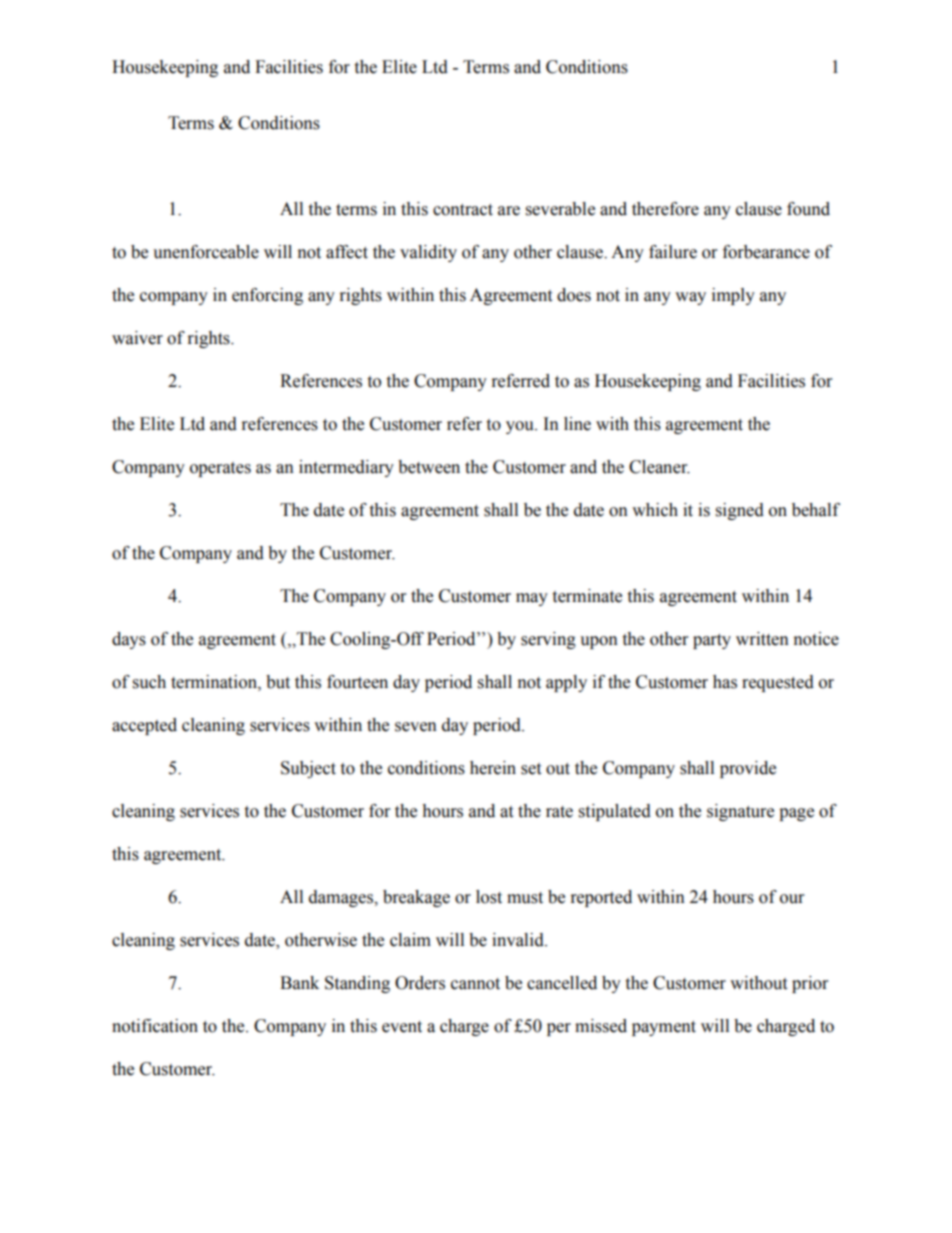 The image size is (952, 1233). Describe the element at coordinates (740, 812) in the page. I see `signature` at that location.
